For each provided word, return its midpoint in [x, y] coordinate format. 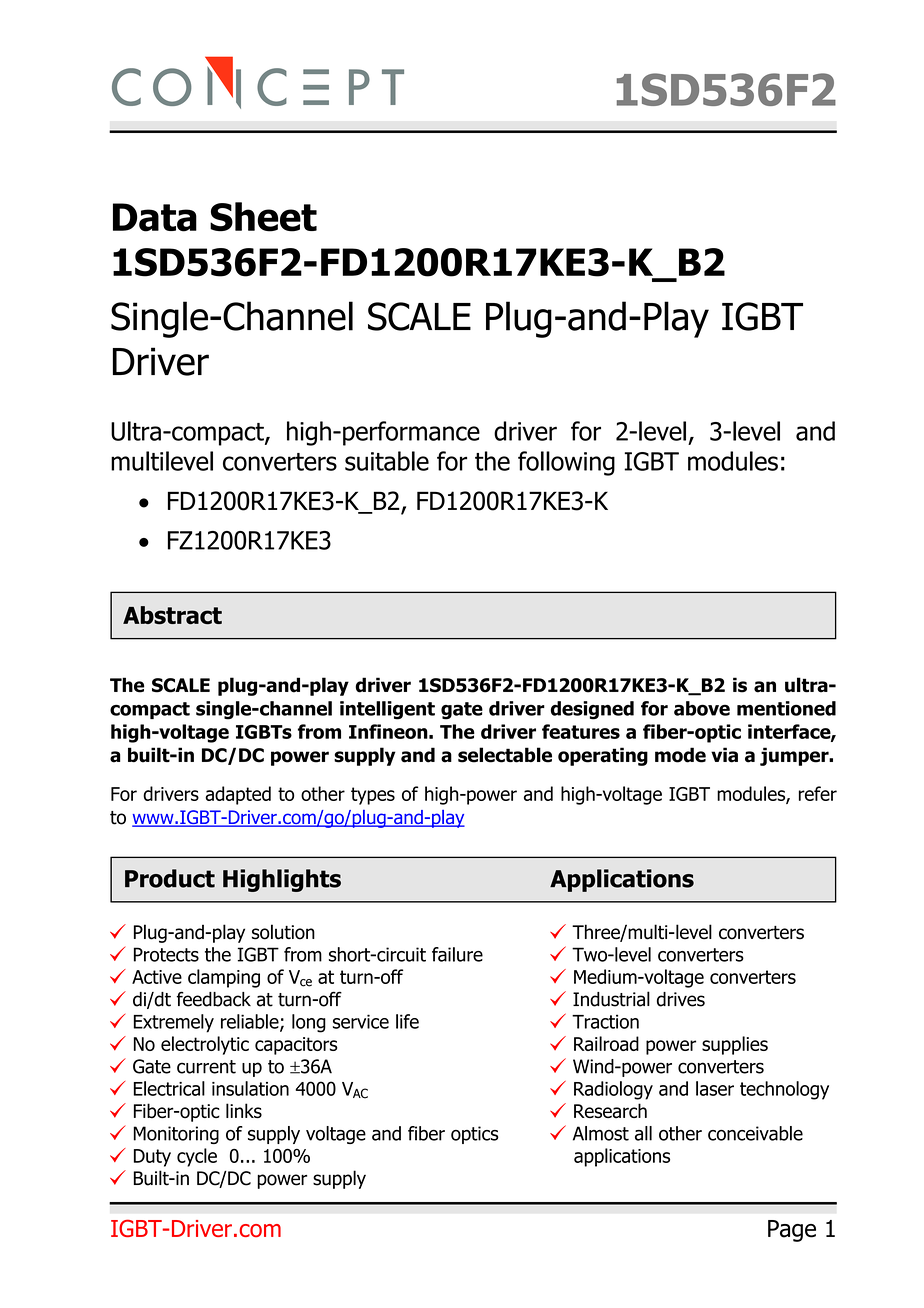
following [566, 463]
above [702, 708]
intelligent [387, 710]
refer [818, 793]
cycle [197, 1157]
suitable [387, 461]
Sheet [263, 217]
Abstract [172, 615]
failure [457, 954]
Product [170, 878]
